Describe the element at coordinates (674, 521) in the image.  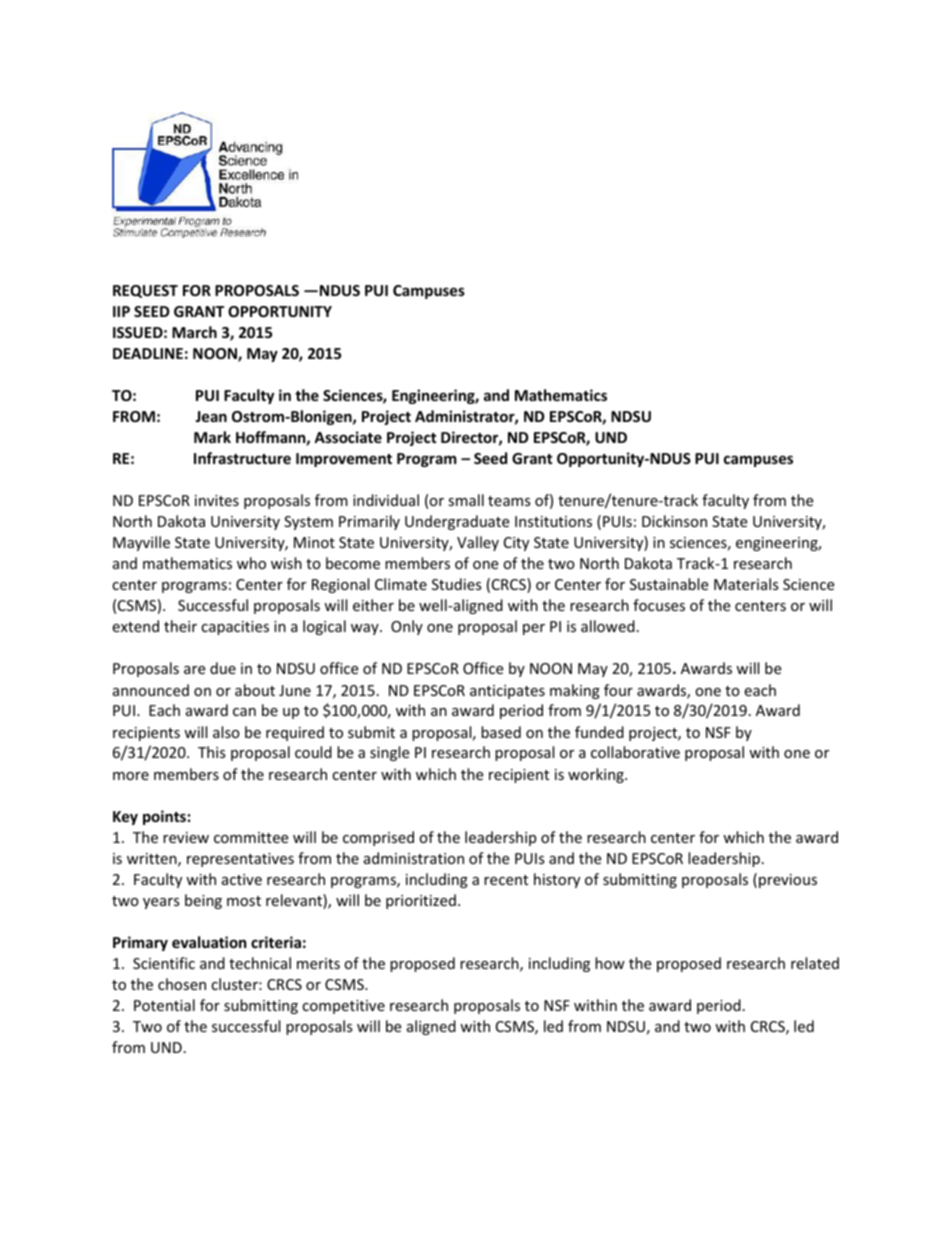
I see `Dickinson` at that location.
